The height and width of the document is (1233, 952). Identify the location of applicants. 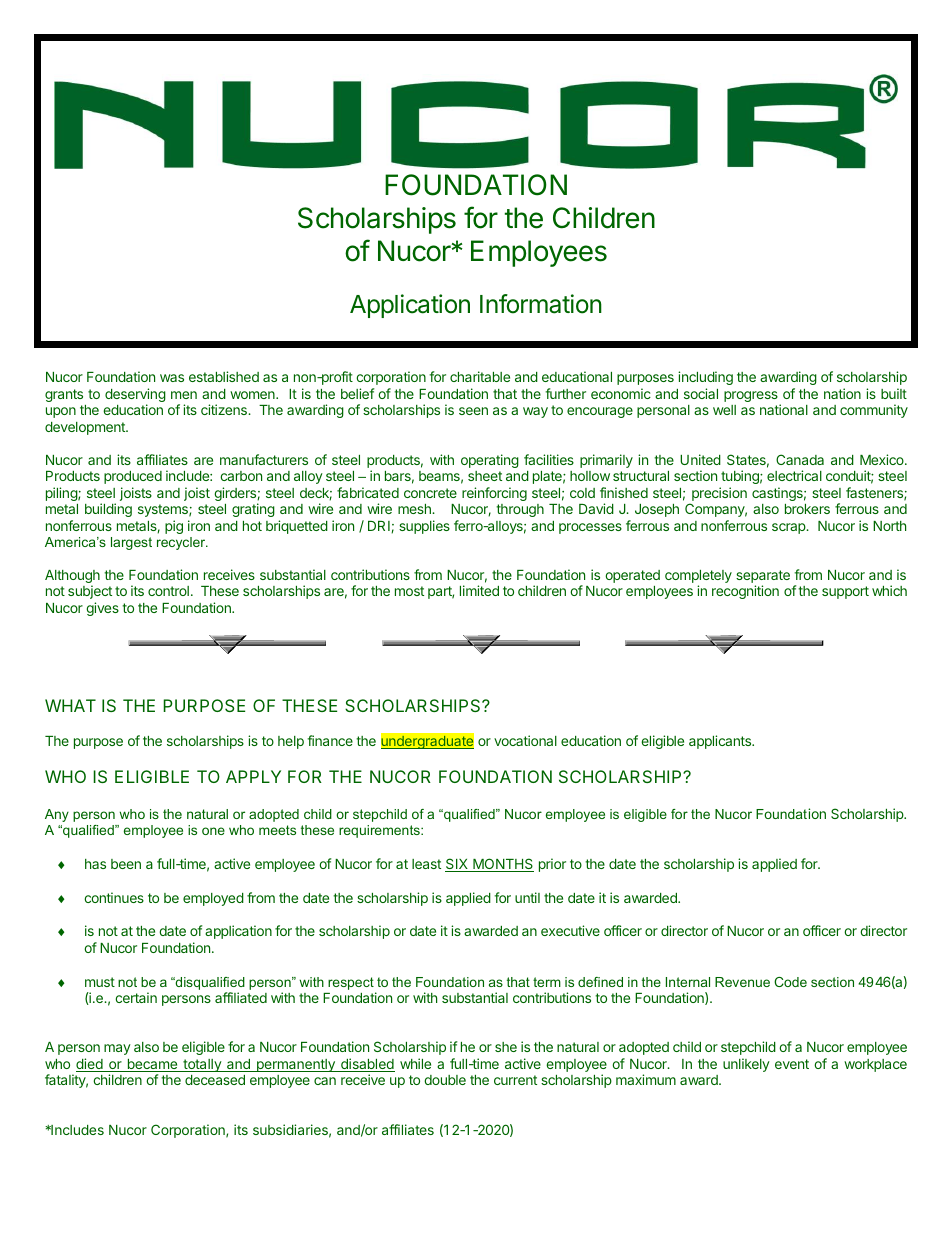
(721, 742).
